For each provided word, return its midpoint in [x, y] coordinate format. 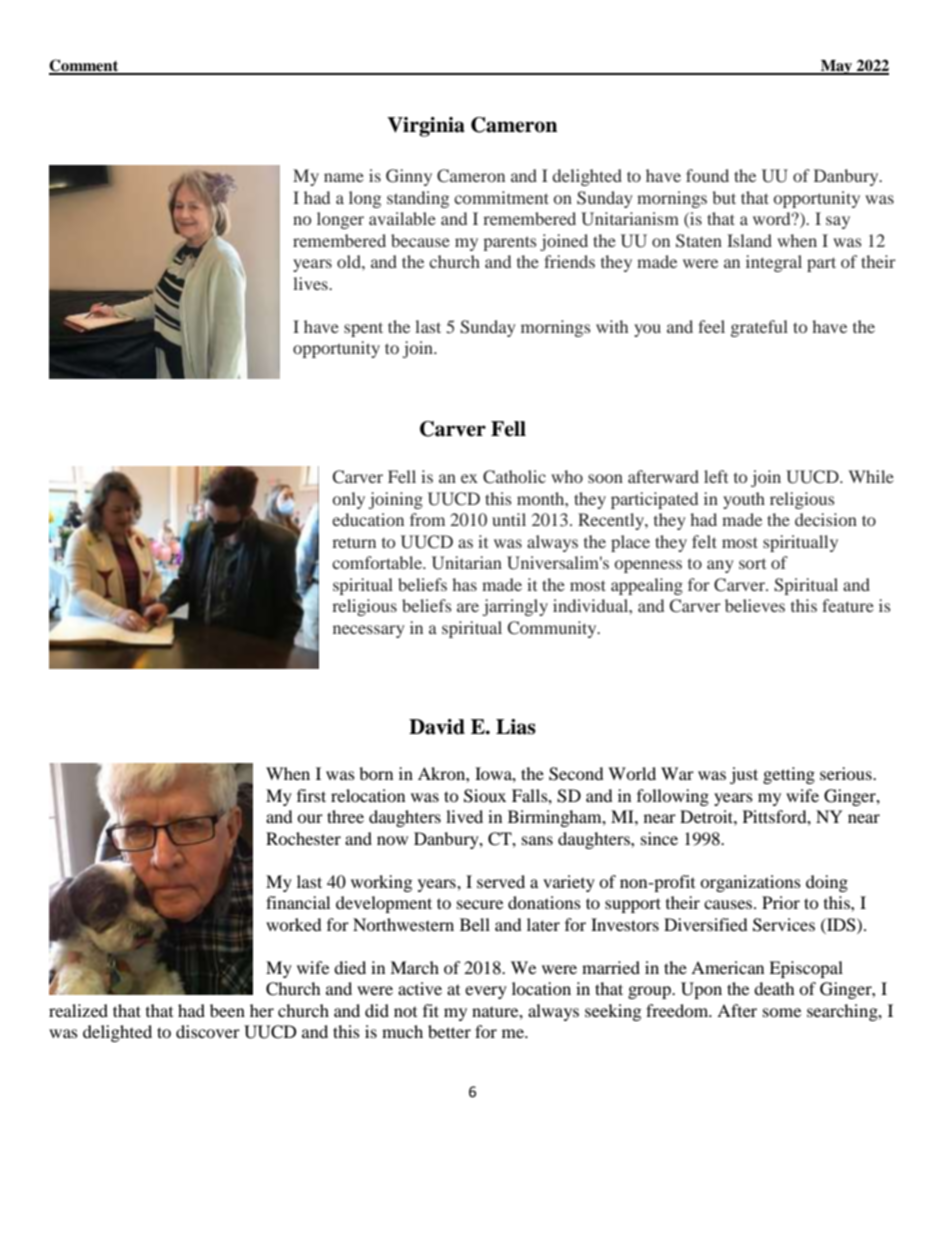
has [464, 584]
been [227, 1010]
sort [752, 564]
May [837, 67]
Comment [85, 66]
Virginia [426, 127]
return [354, 542]
